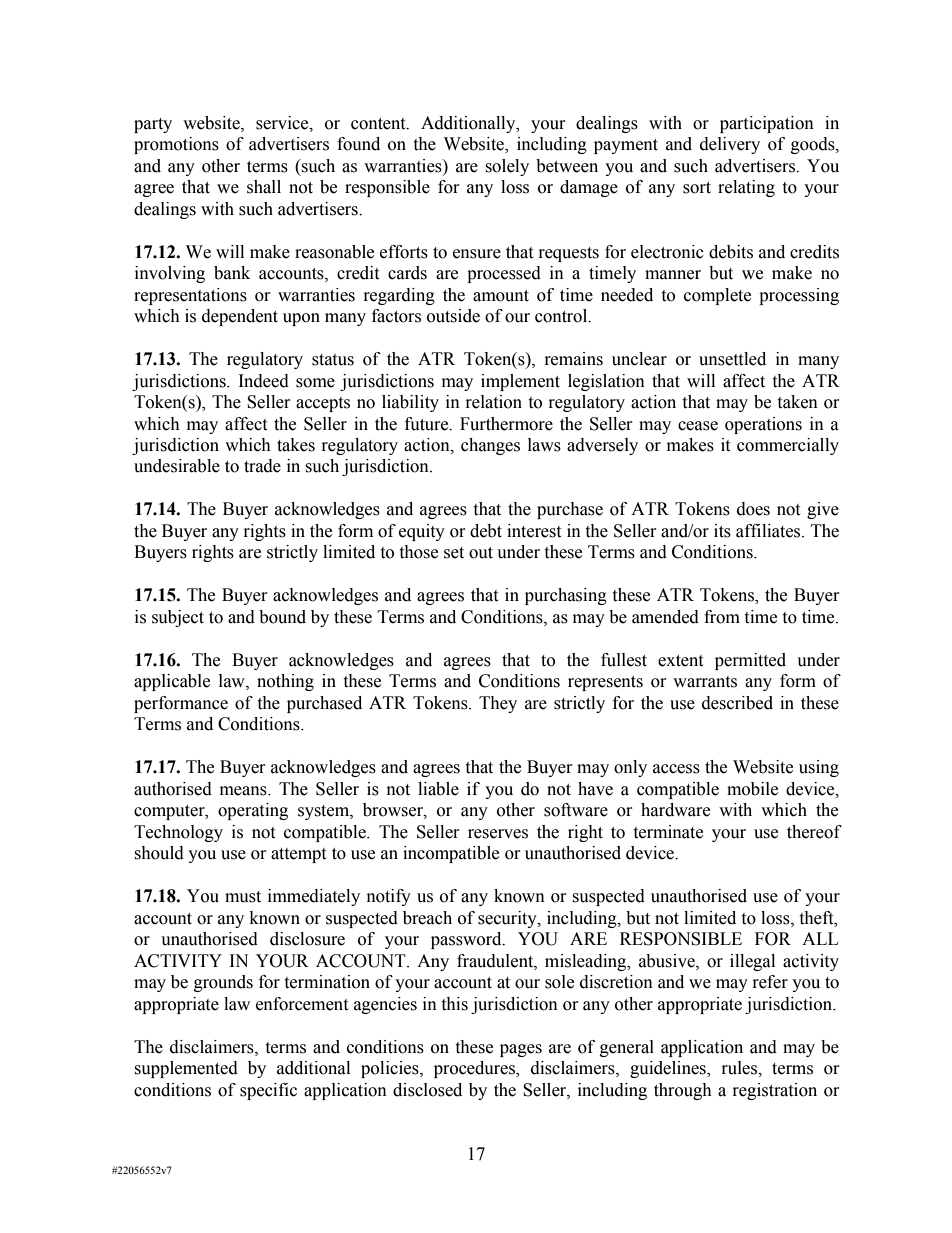 The image size is (952, 1233). What do you see at coordinates (490, 446) in the screenshot?
I see `changes` at bounding box center [490, 446].
